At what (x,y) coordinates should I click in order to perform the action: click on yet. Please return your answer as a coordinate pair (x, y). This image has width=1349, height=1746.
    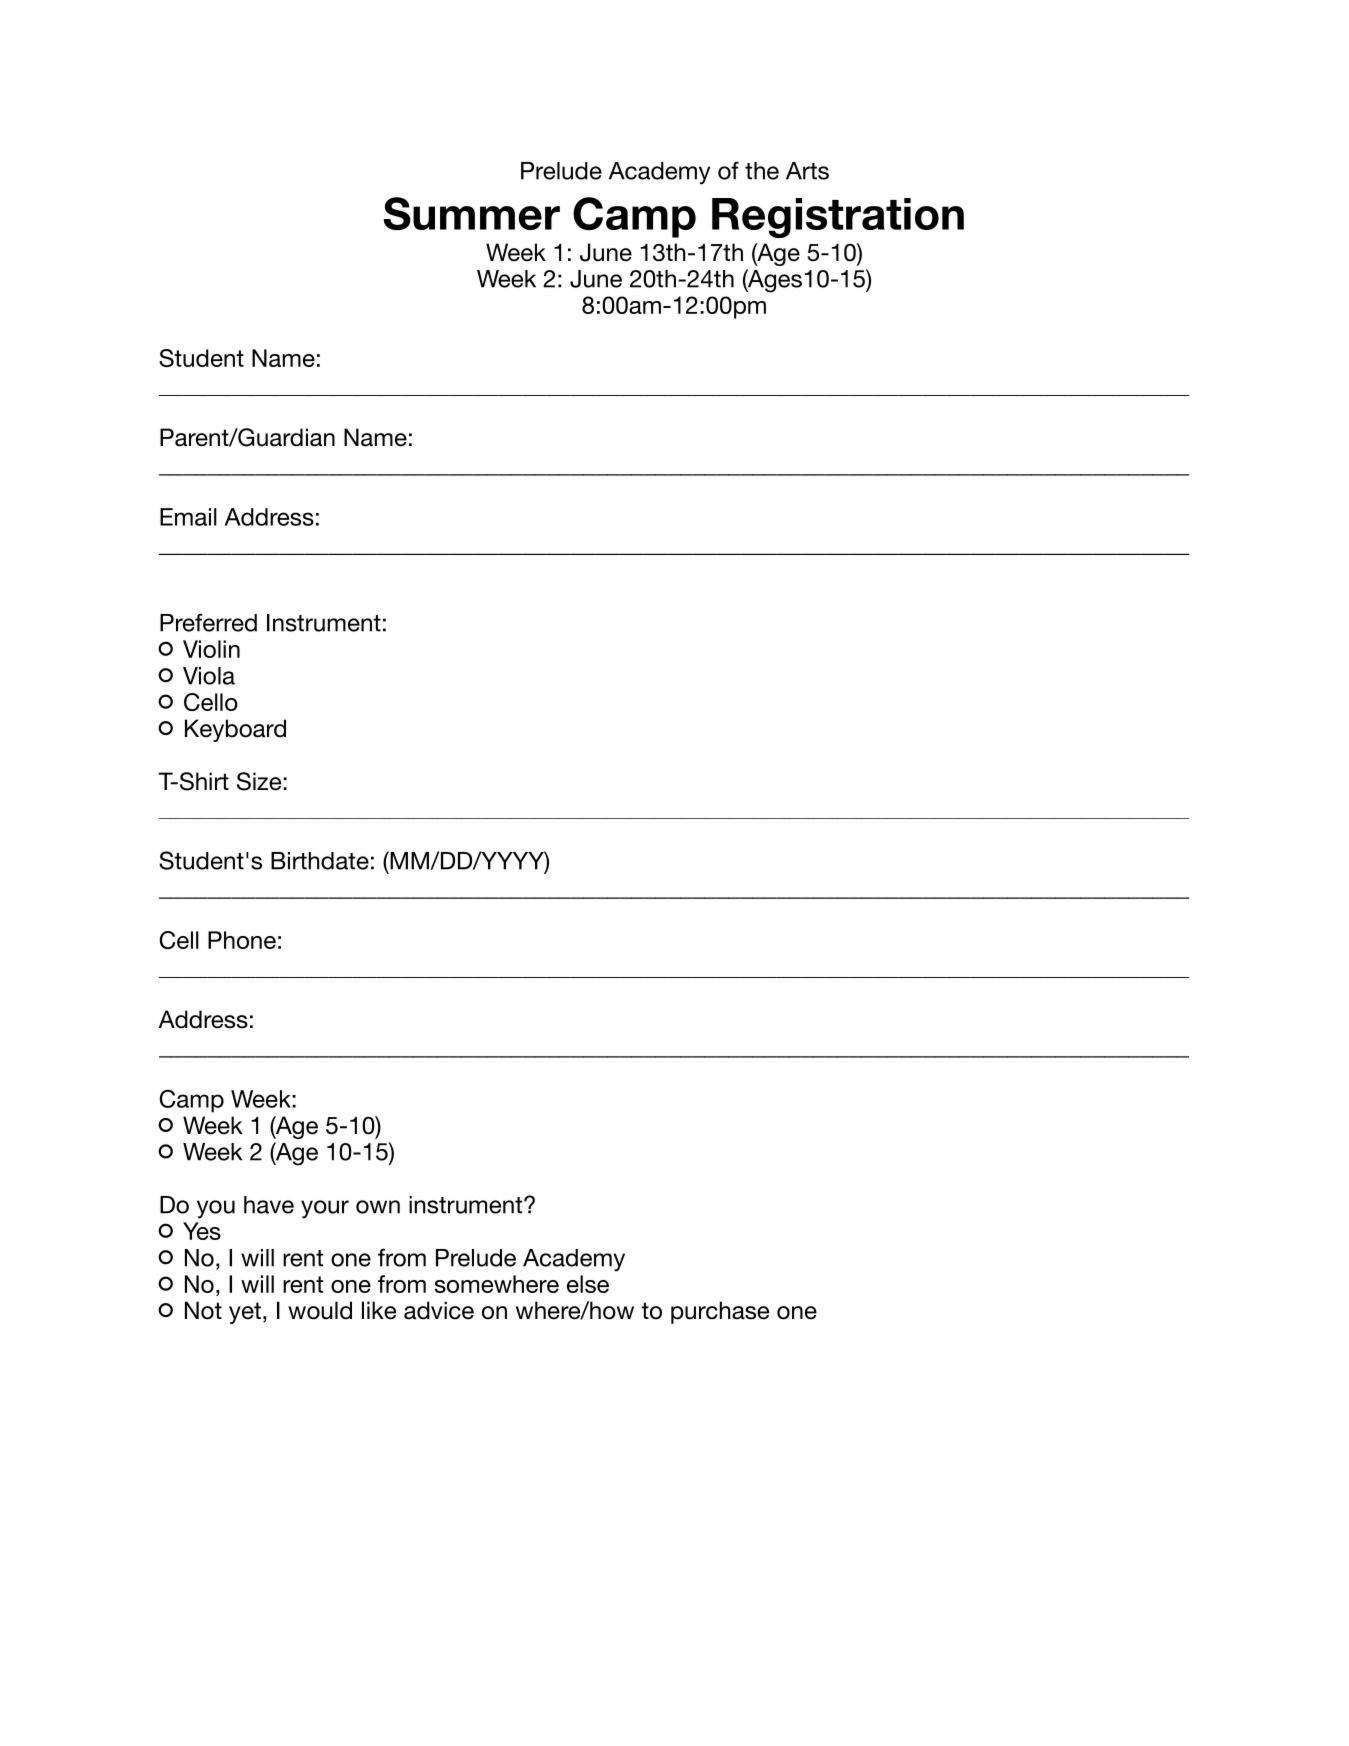
    Looking at the image, I should click on (245, 1313).
